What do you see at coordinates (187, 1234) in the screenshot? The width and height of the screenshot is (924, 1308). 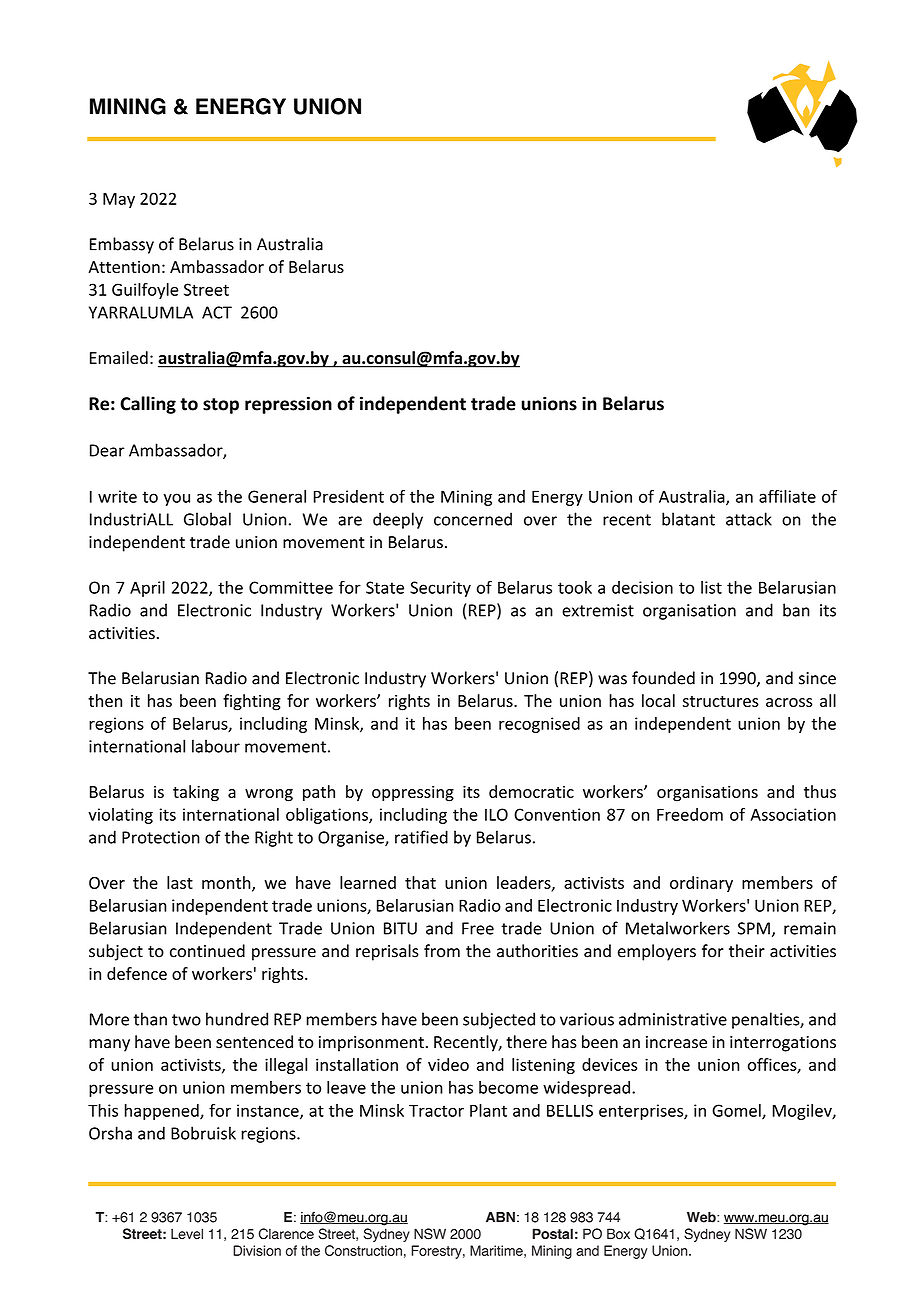 I see `Level` at bounding box center [187, 1234].
